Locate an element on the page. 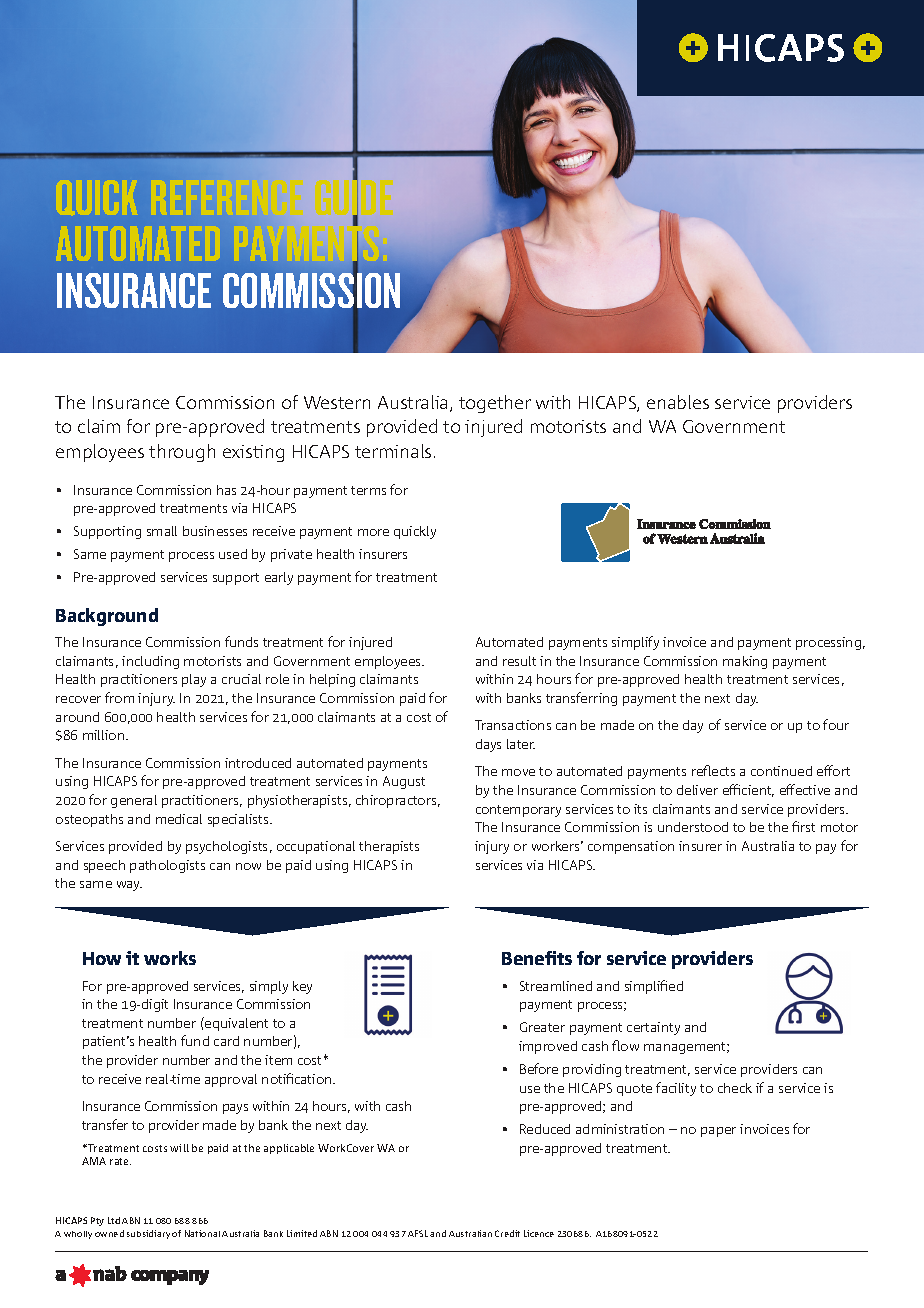 The height and width of the page is (1308, 924). paper is located at coordinates (718, 1132).
